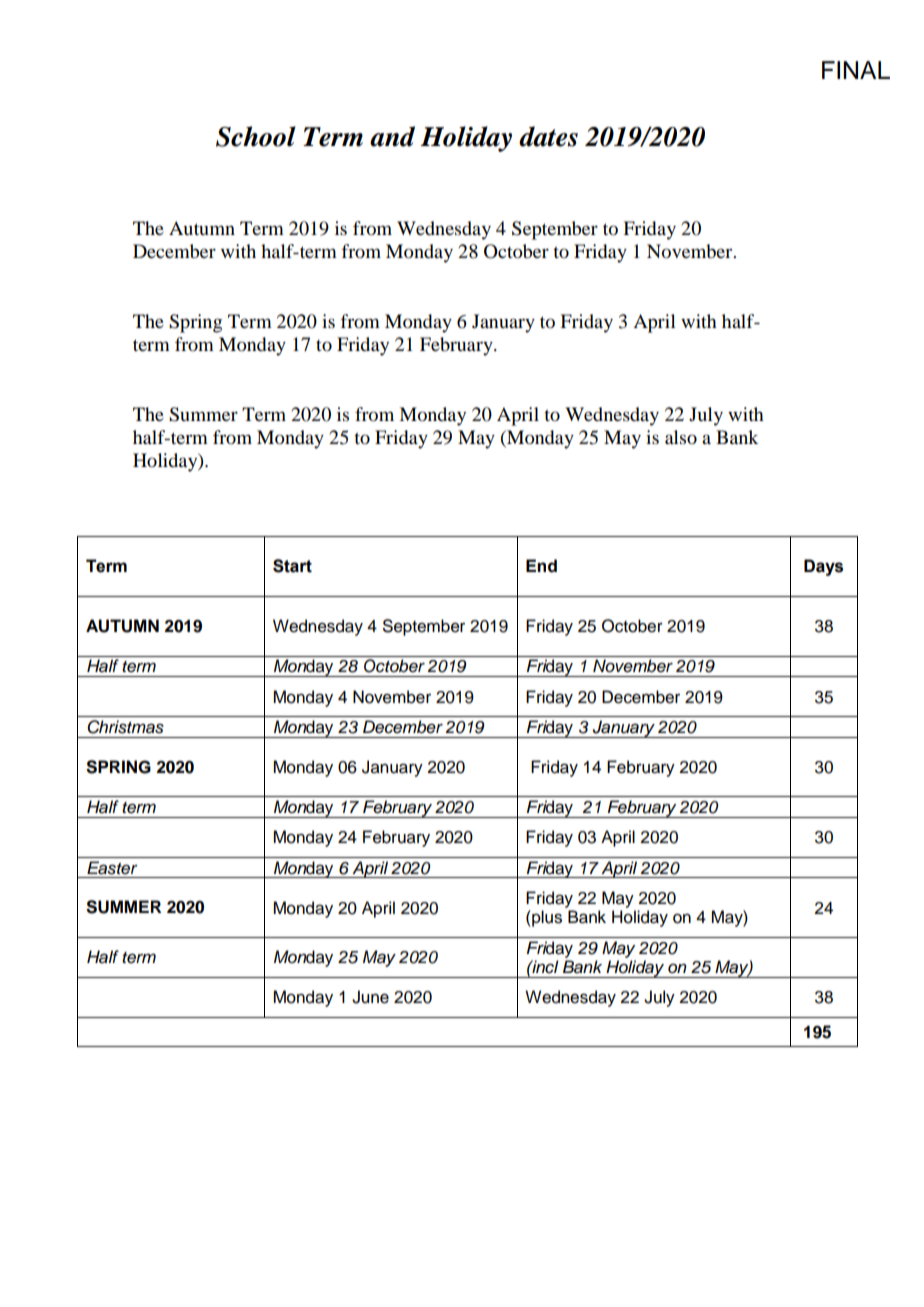  What do you see at coordinates (292, 566) in the screenshot?
I see `Start` at bounding box center [292, 566].
